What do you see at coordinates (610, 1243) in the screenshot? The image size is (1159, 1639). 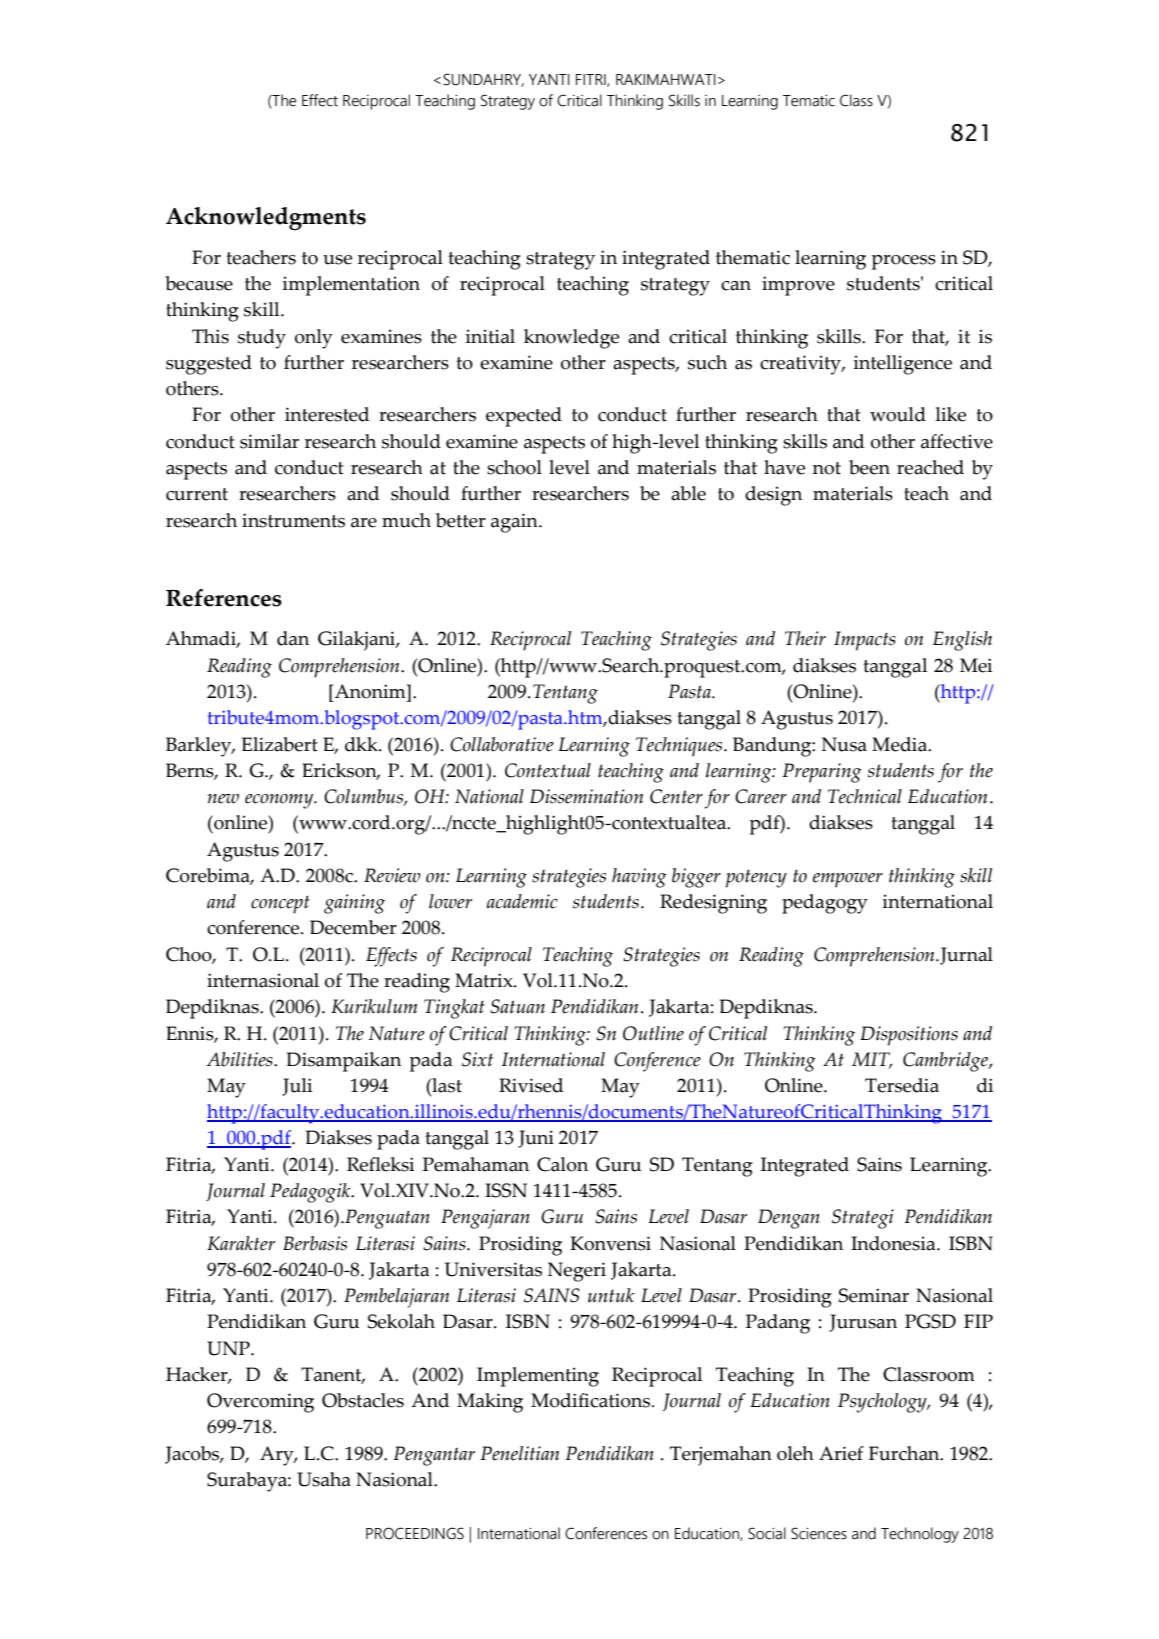 I see `Konvensi` at bounding box center [610, 1243].
